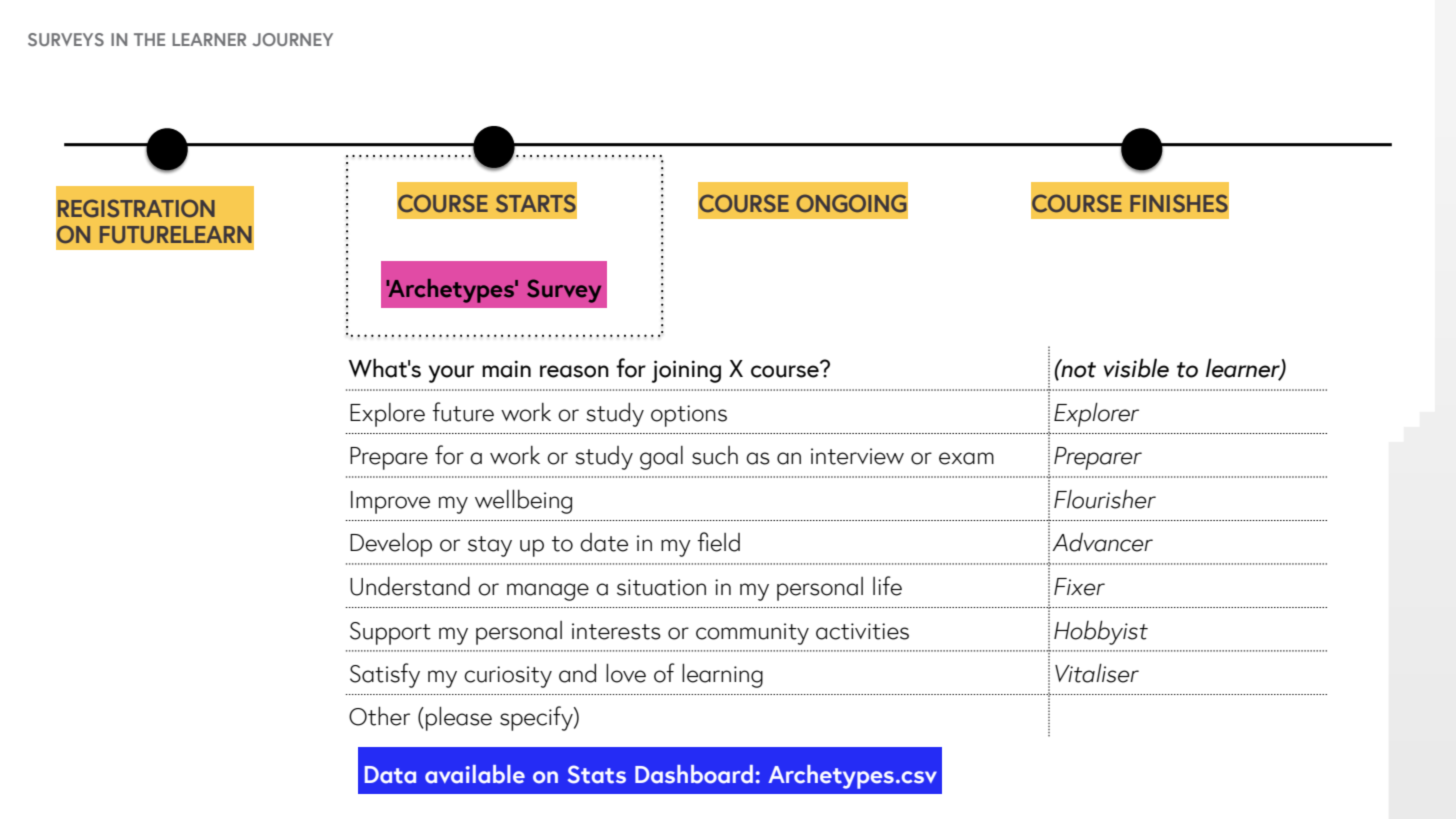 The height and width of the screenshot is (819, 1456). I want to click on exam, so click(966, 458).
